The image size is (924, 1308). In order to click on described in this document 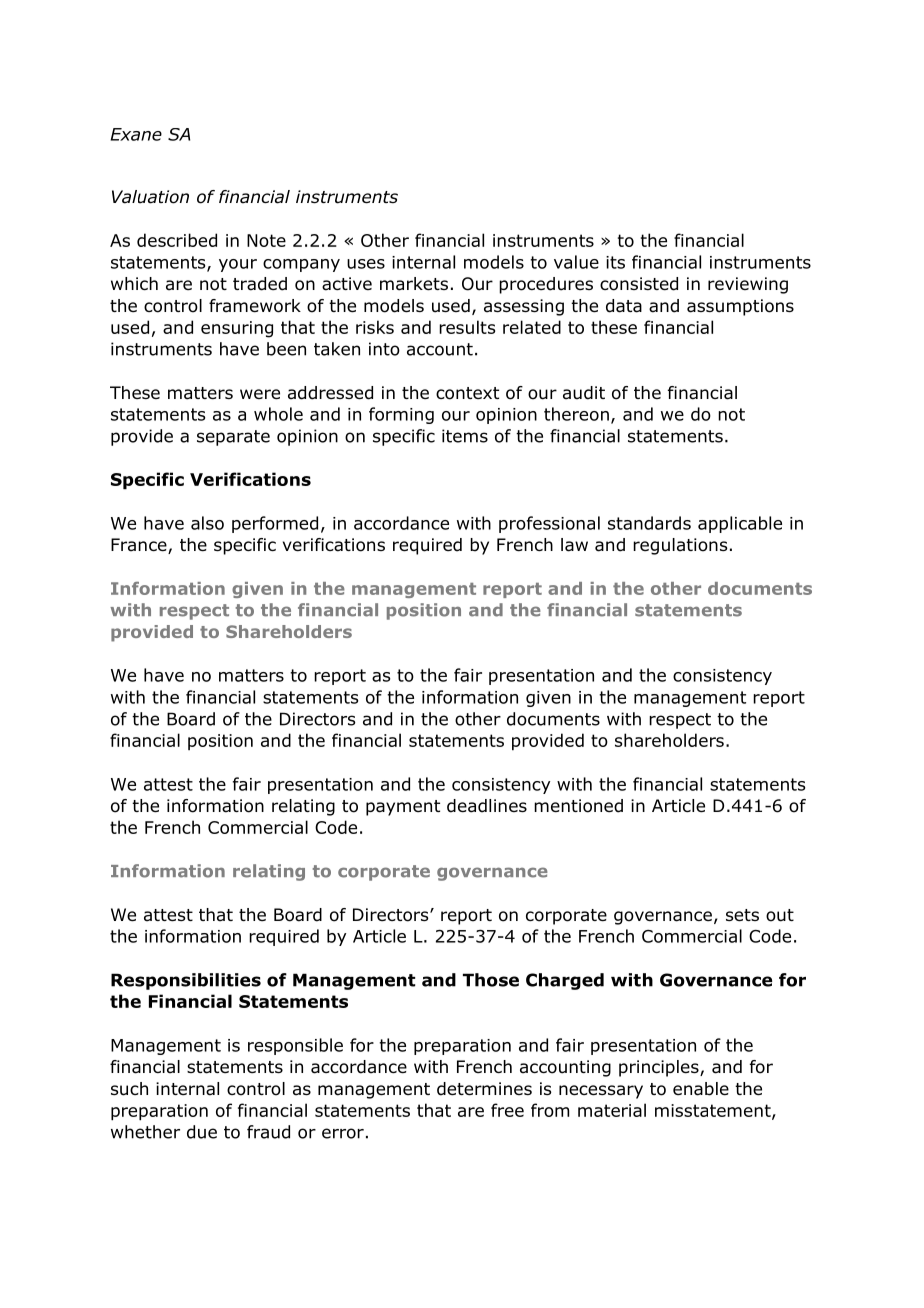, I will do `click(177, 240)`.
